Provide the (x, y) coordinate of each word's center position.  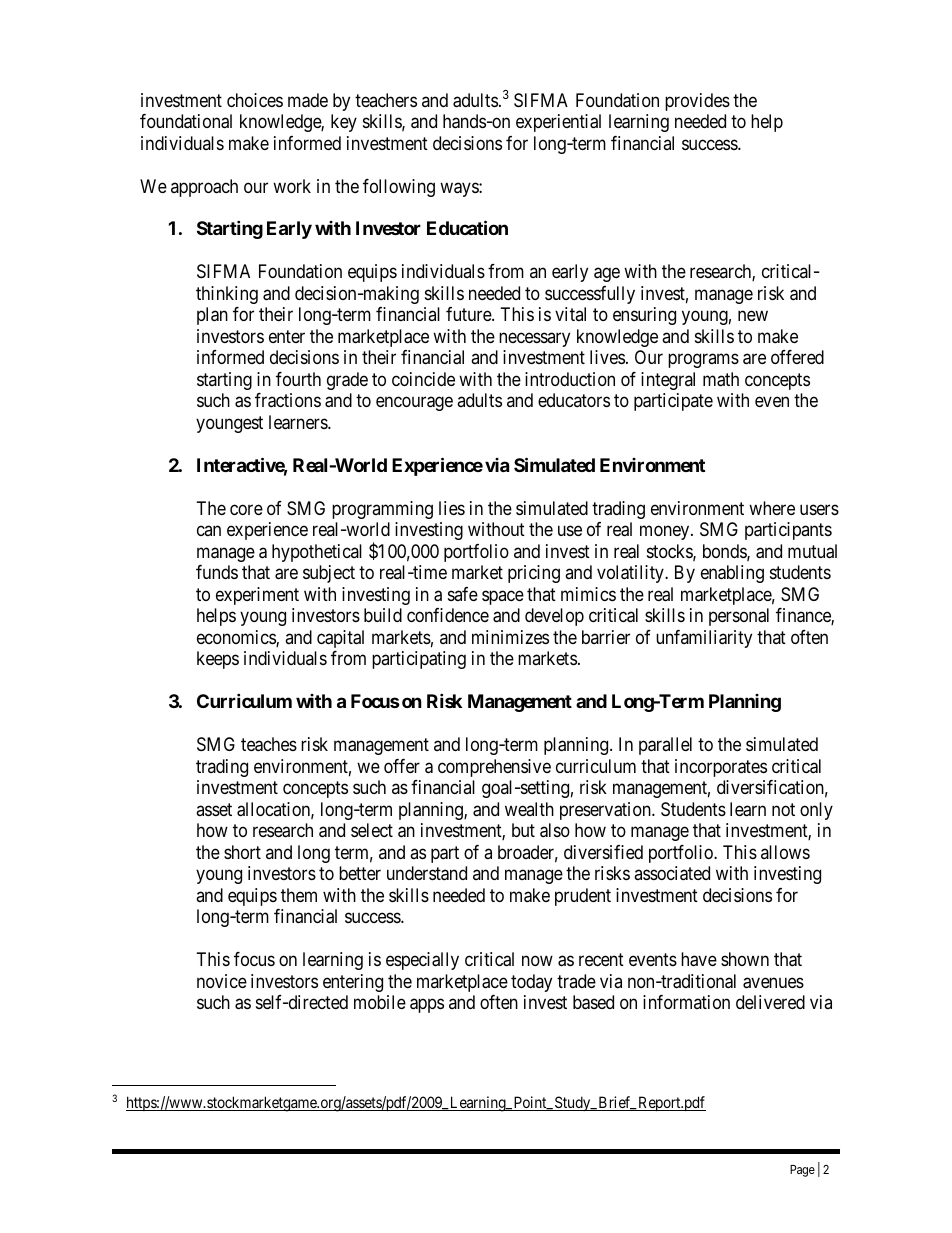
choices (255, 100)
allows (785, 852)
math (721, 379)
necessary (534, 339)
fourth (298, 379)
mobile (380, 1002)
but (523, 830)
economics (237, 638)
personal (739, 617)
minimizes (510, 637)
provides (697, 102)
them (299, 895)
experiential (558, 123)
